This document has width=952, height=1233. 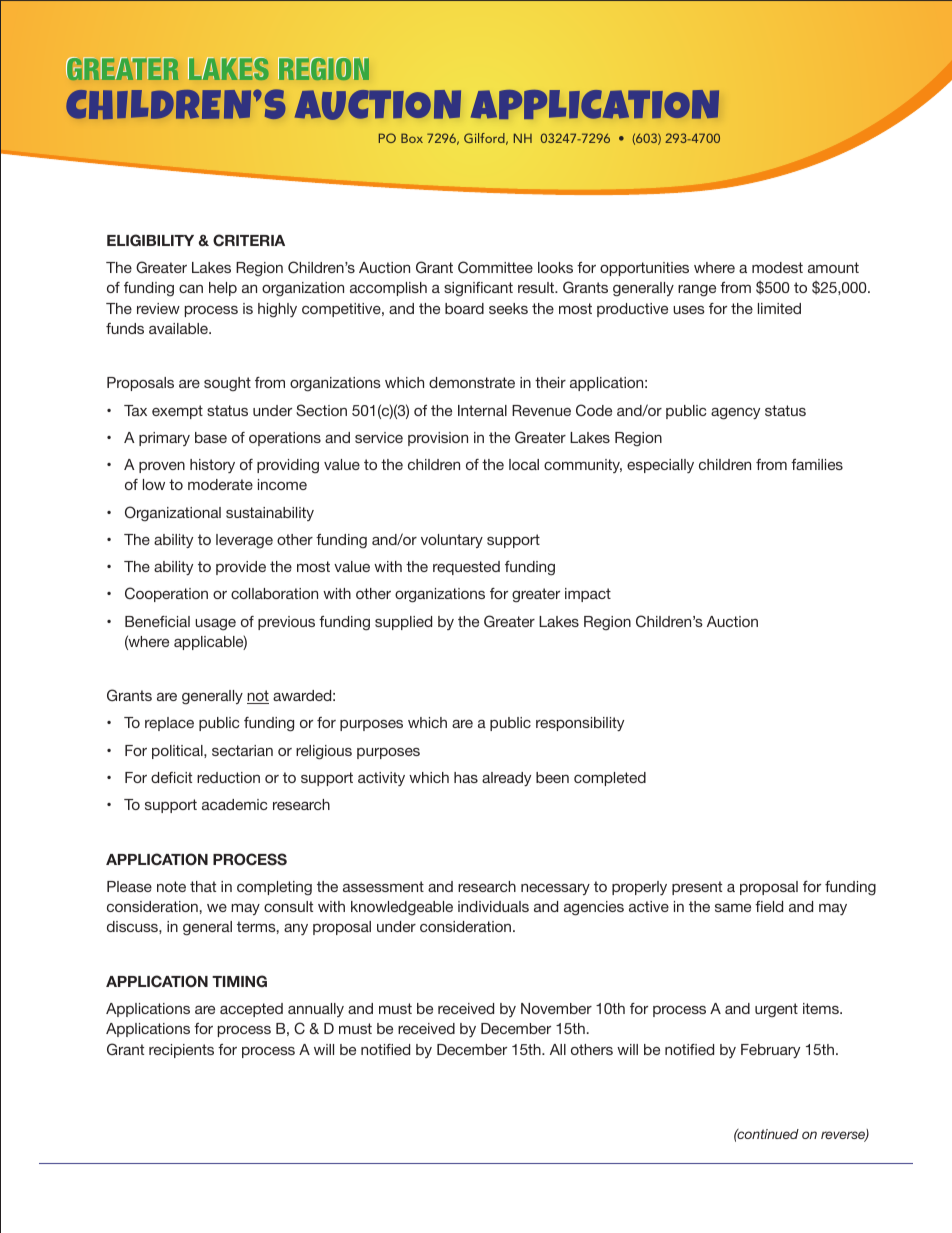 What do you see at coordinates (466, 568) in the document?
I see `requested` at bounding box center [466, 568].
